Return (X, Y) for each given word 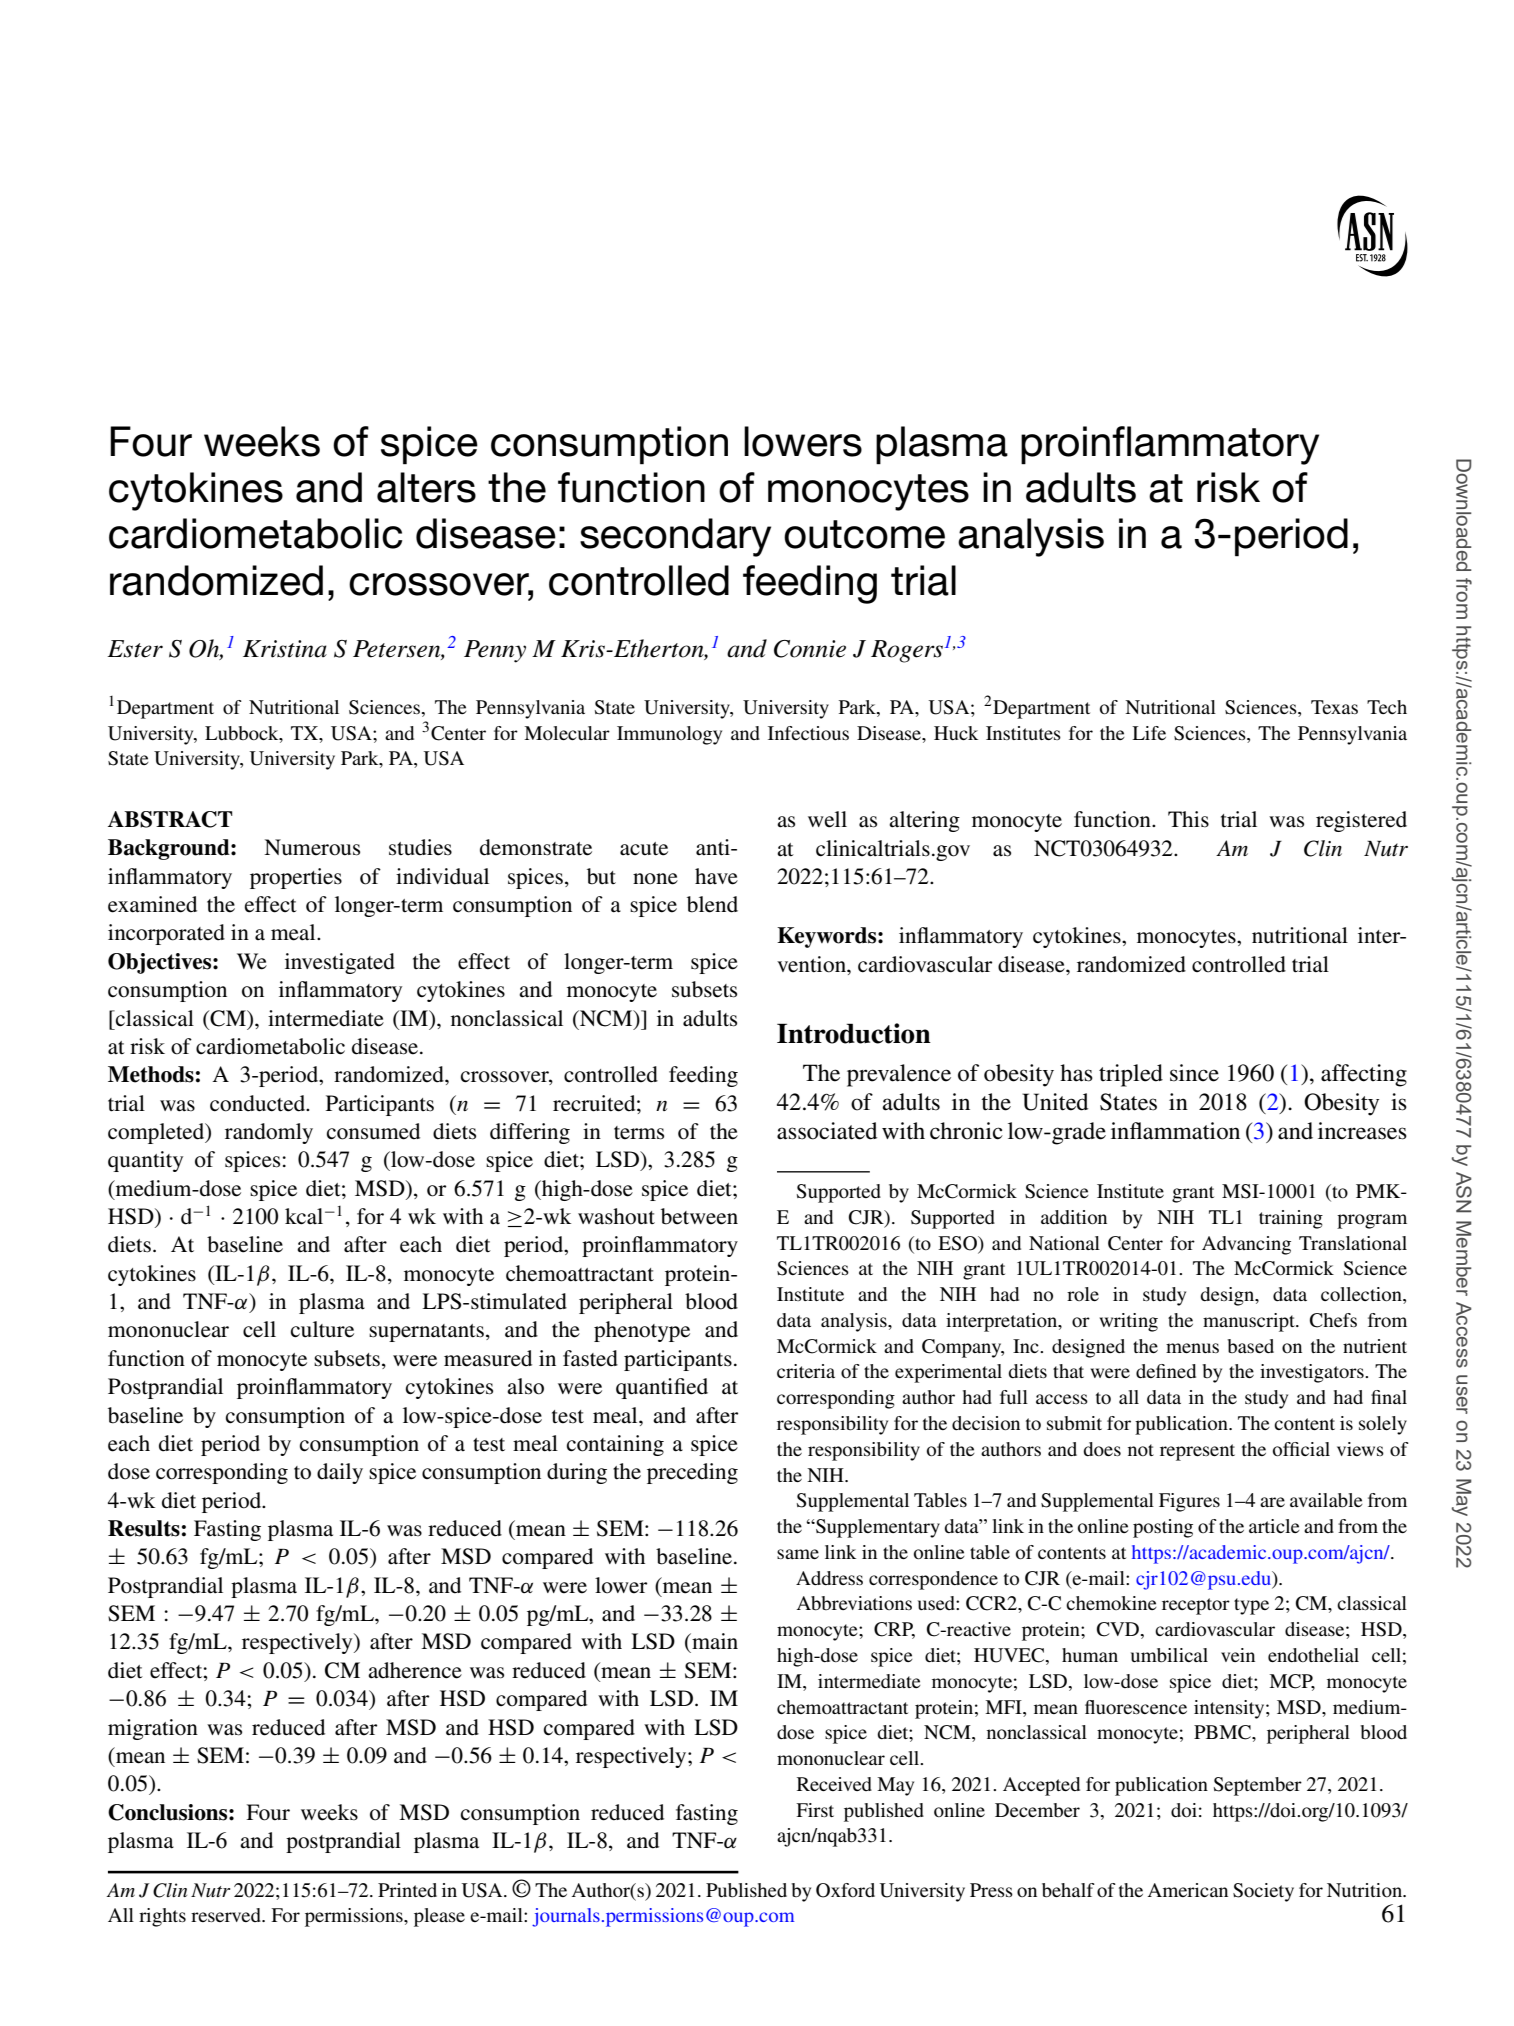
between (699, 1216)
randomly (269, 1133)
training (1291, 1219)
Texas (1334, 707)
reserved (227, 1915)
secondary (675, 537)
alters (426, 487)
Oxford (845, 1890)
